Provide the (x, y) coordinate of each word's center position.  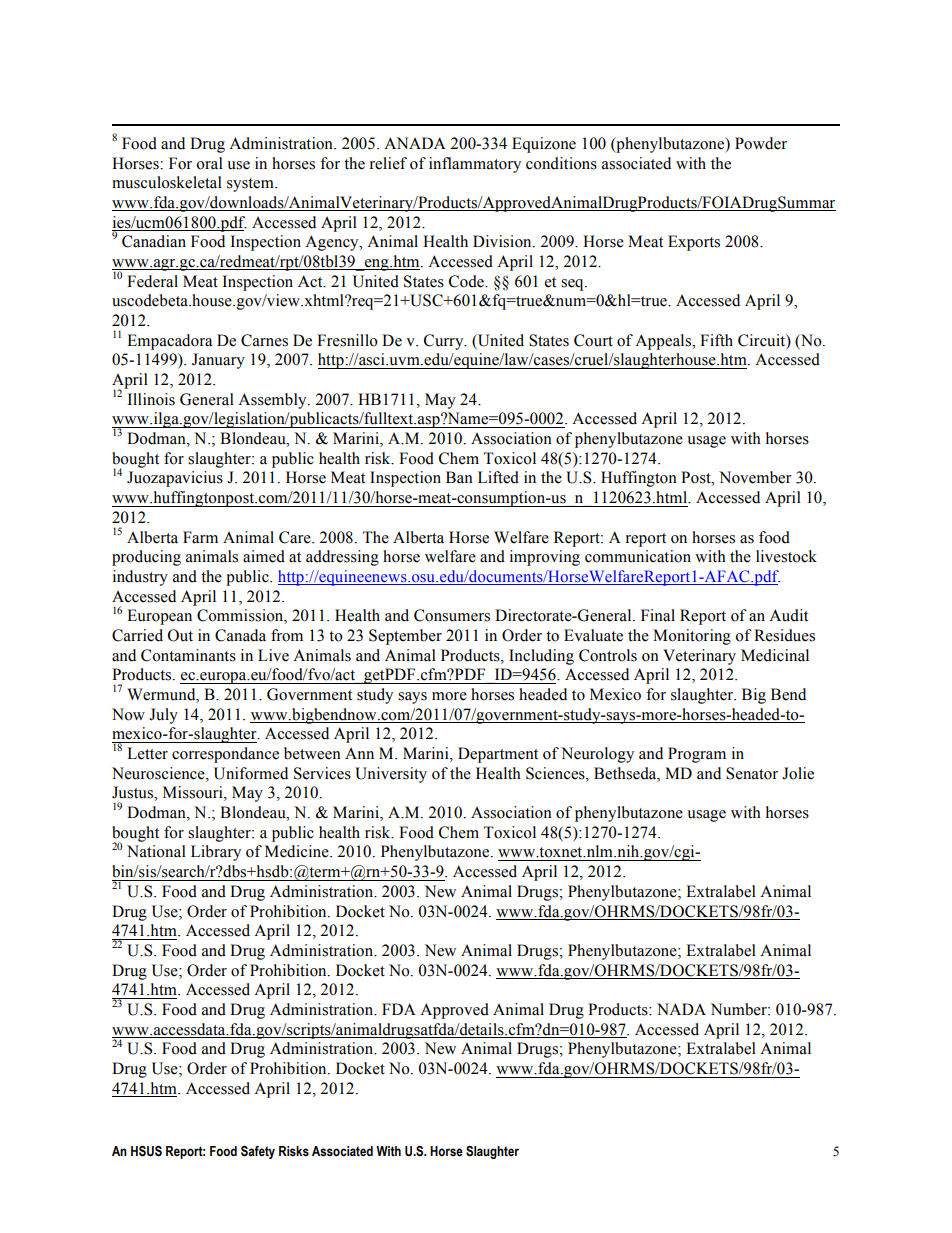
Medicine (298, 851)
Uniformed (251, 773)
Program (697, 755)
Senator (752, 773)
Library (216, 853)
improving (545, 558)
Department (498, 755)
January (218, 361)
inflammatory (475, 165)
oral (209, 163)
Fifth (716, 340)
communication (638, 556)
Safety (258, 1152)
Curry (445, 342)
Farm (200, 537)
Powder (761, 143)
